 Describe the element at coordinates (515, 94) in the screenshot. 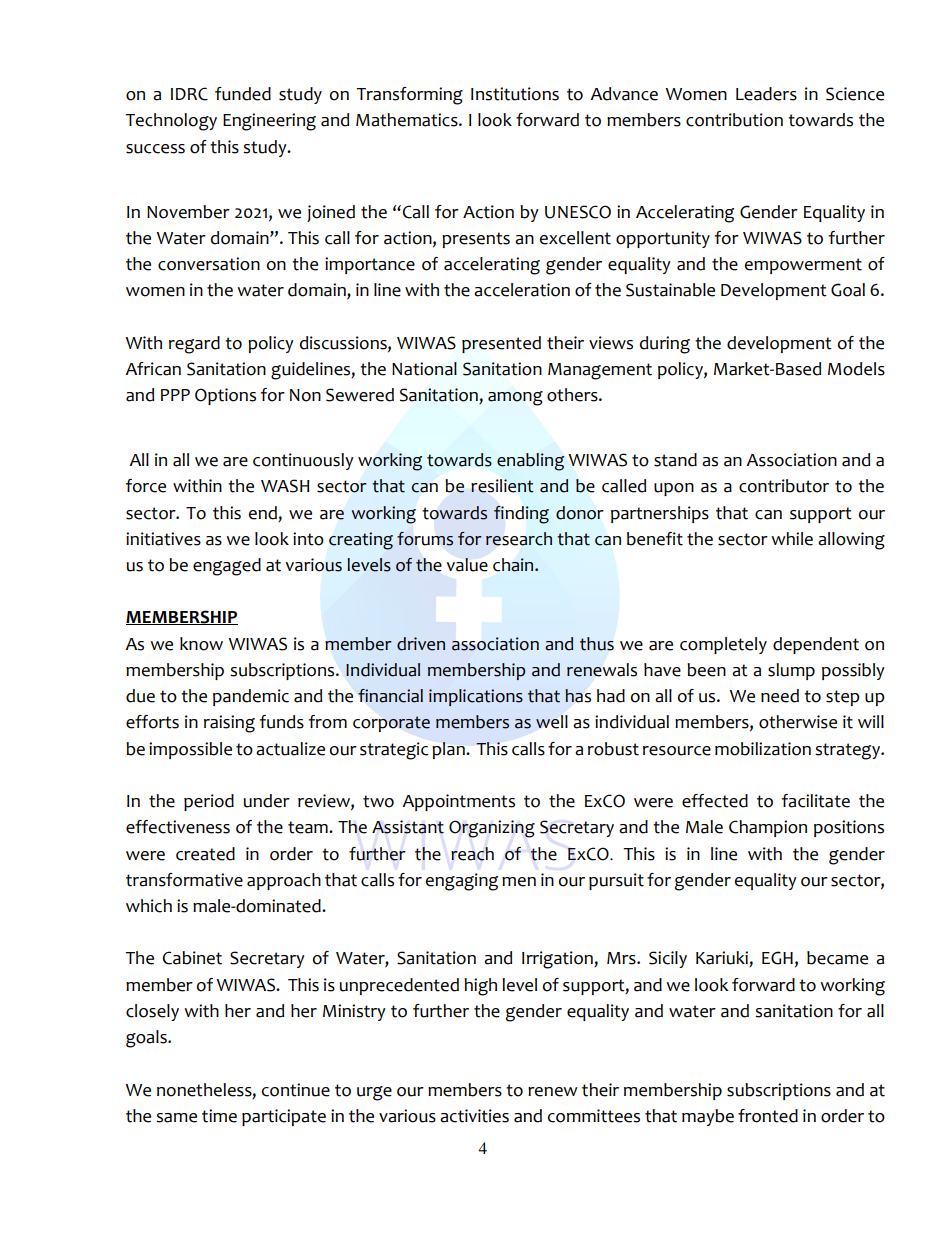

I see `Institutions` at that location.
